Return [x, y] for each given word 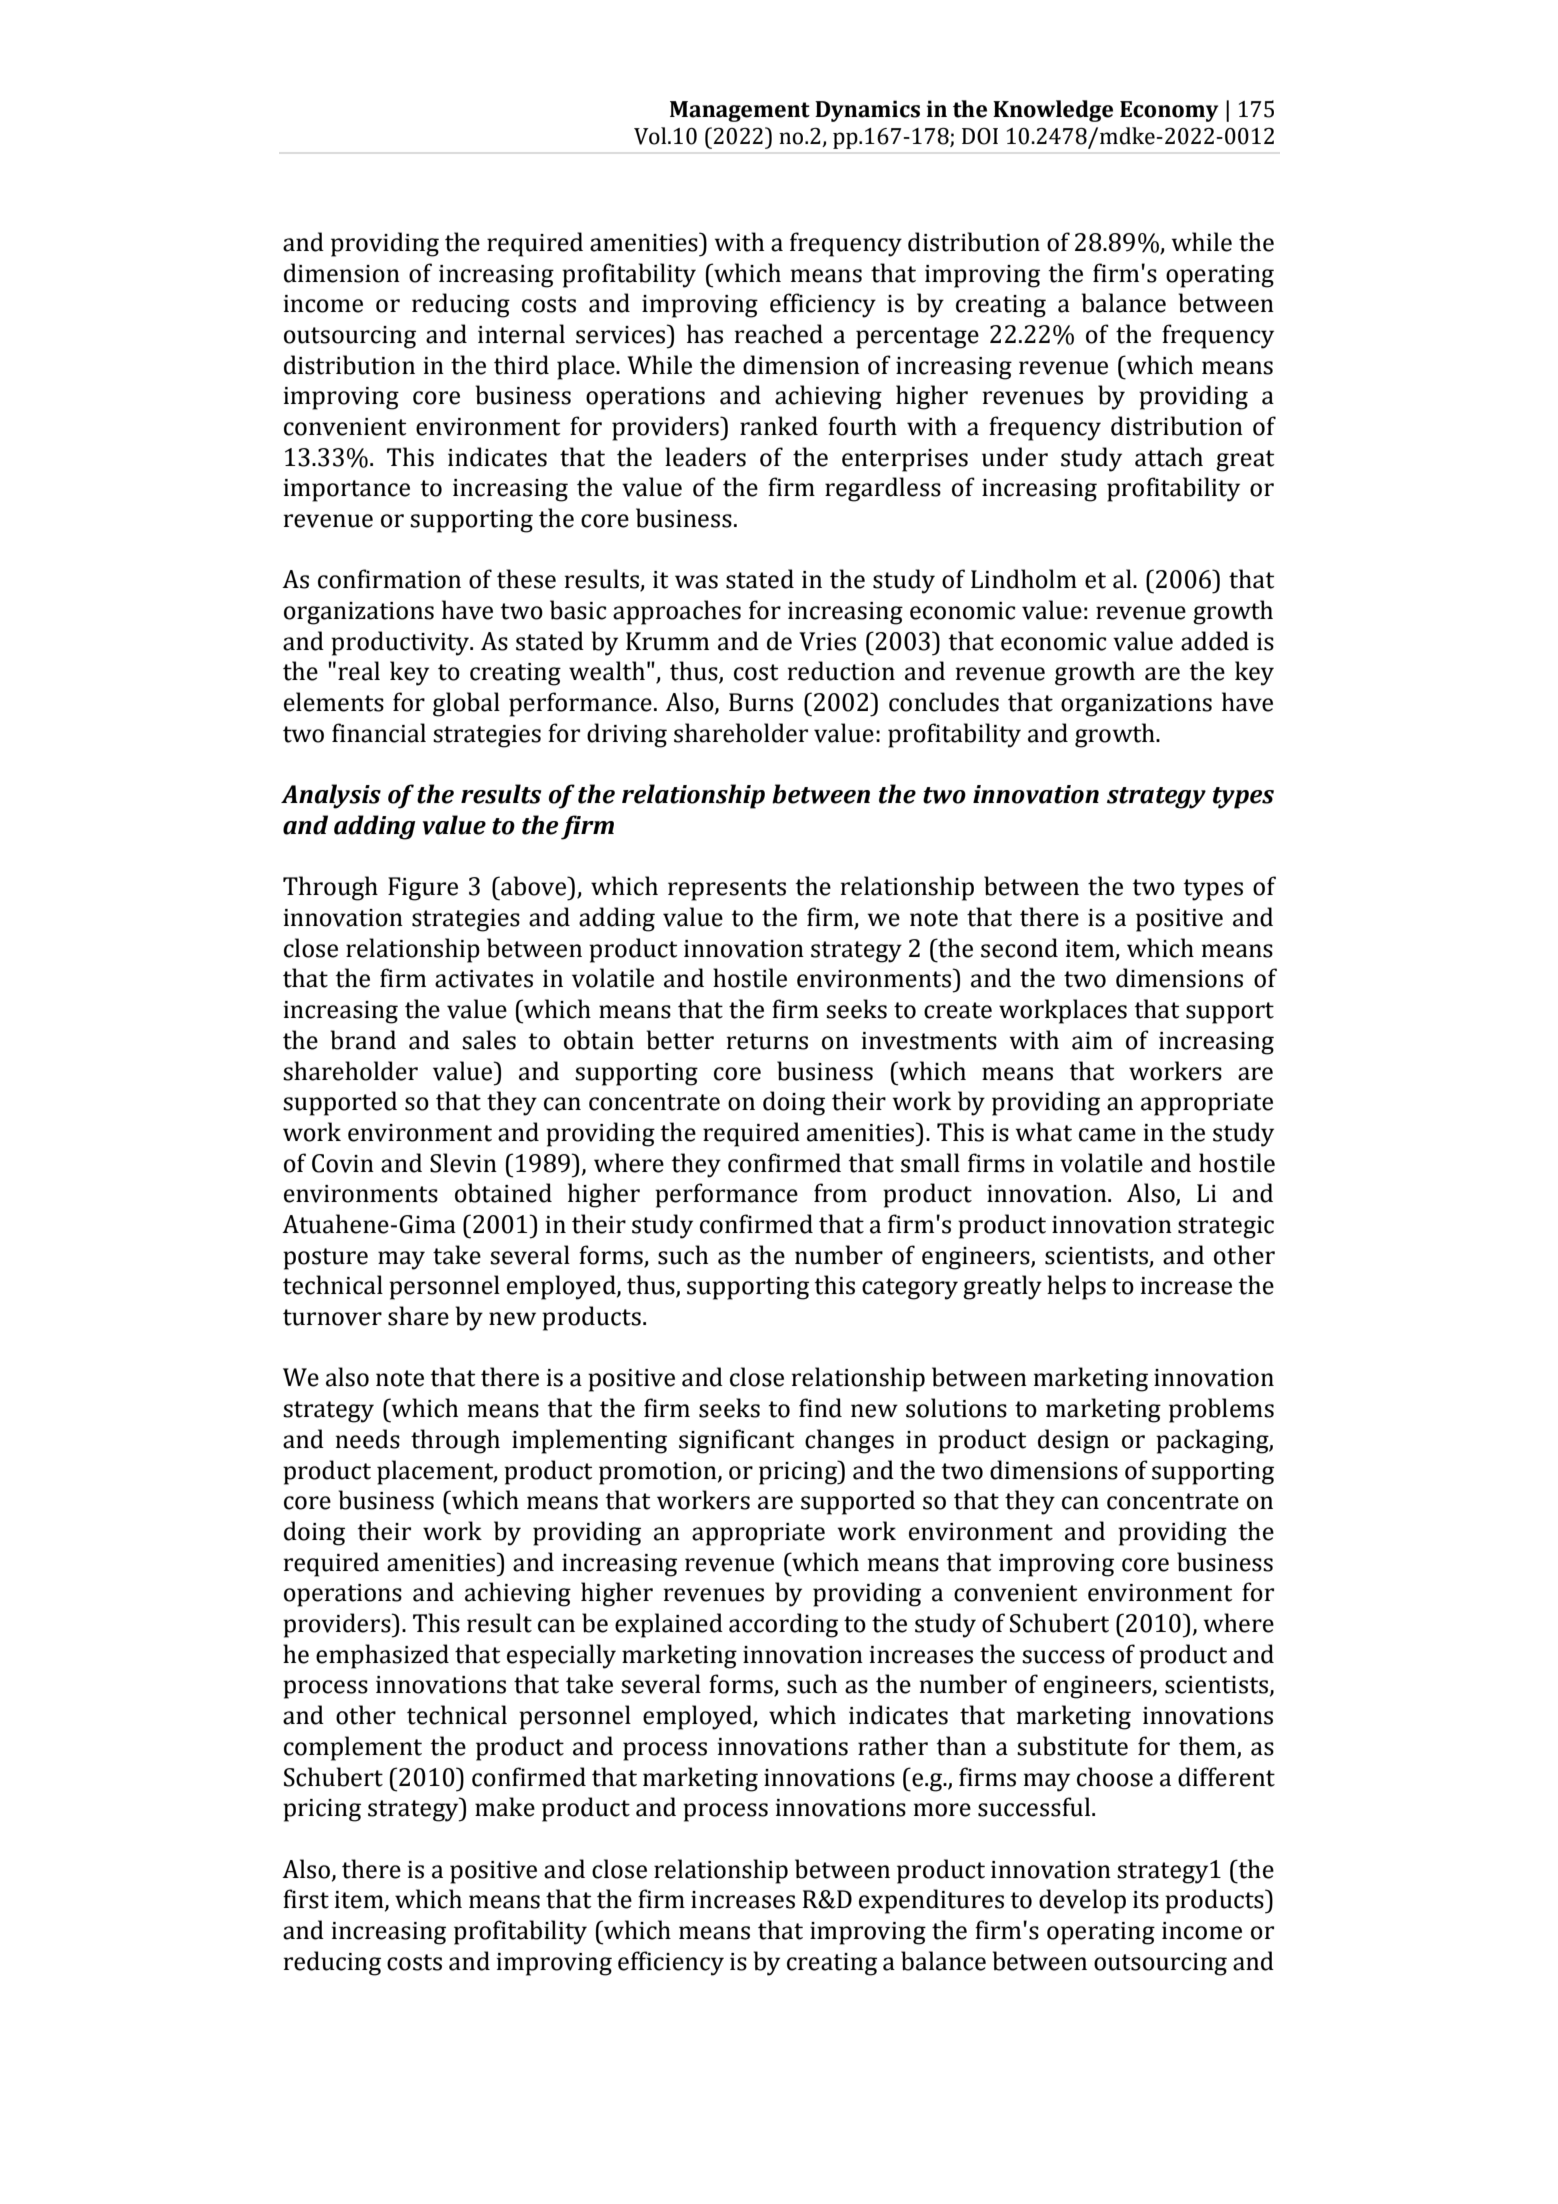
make [505, 1807]
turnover [332, 1317]
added [1215, 641]
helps [1076, 1287]
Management [740, 111]
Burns [761, 702]
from [840, 1193]
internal [521, 334]
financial [379, 733]
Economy [1169, 111]
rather [893, 1746]
